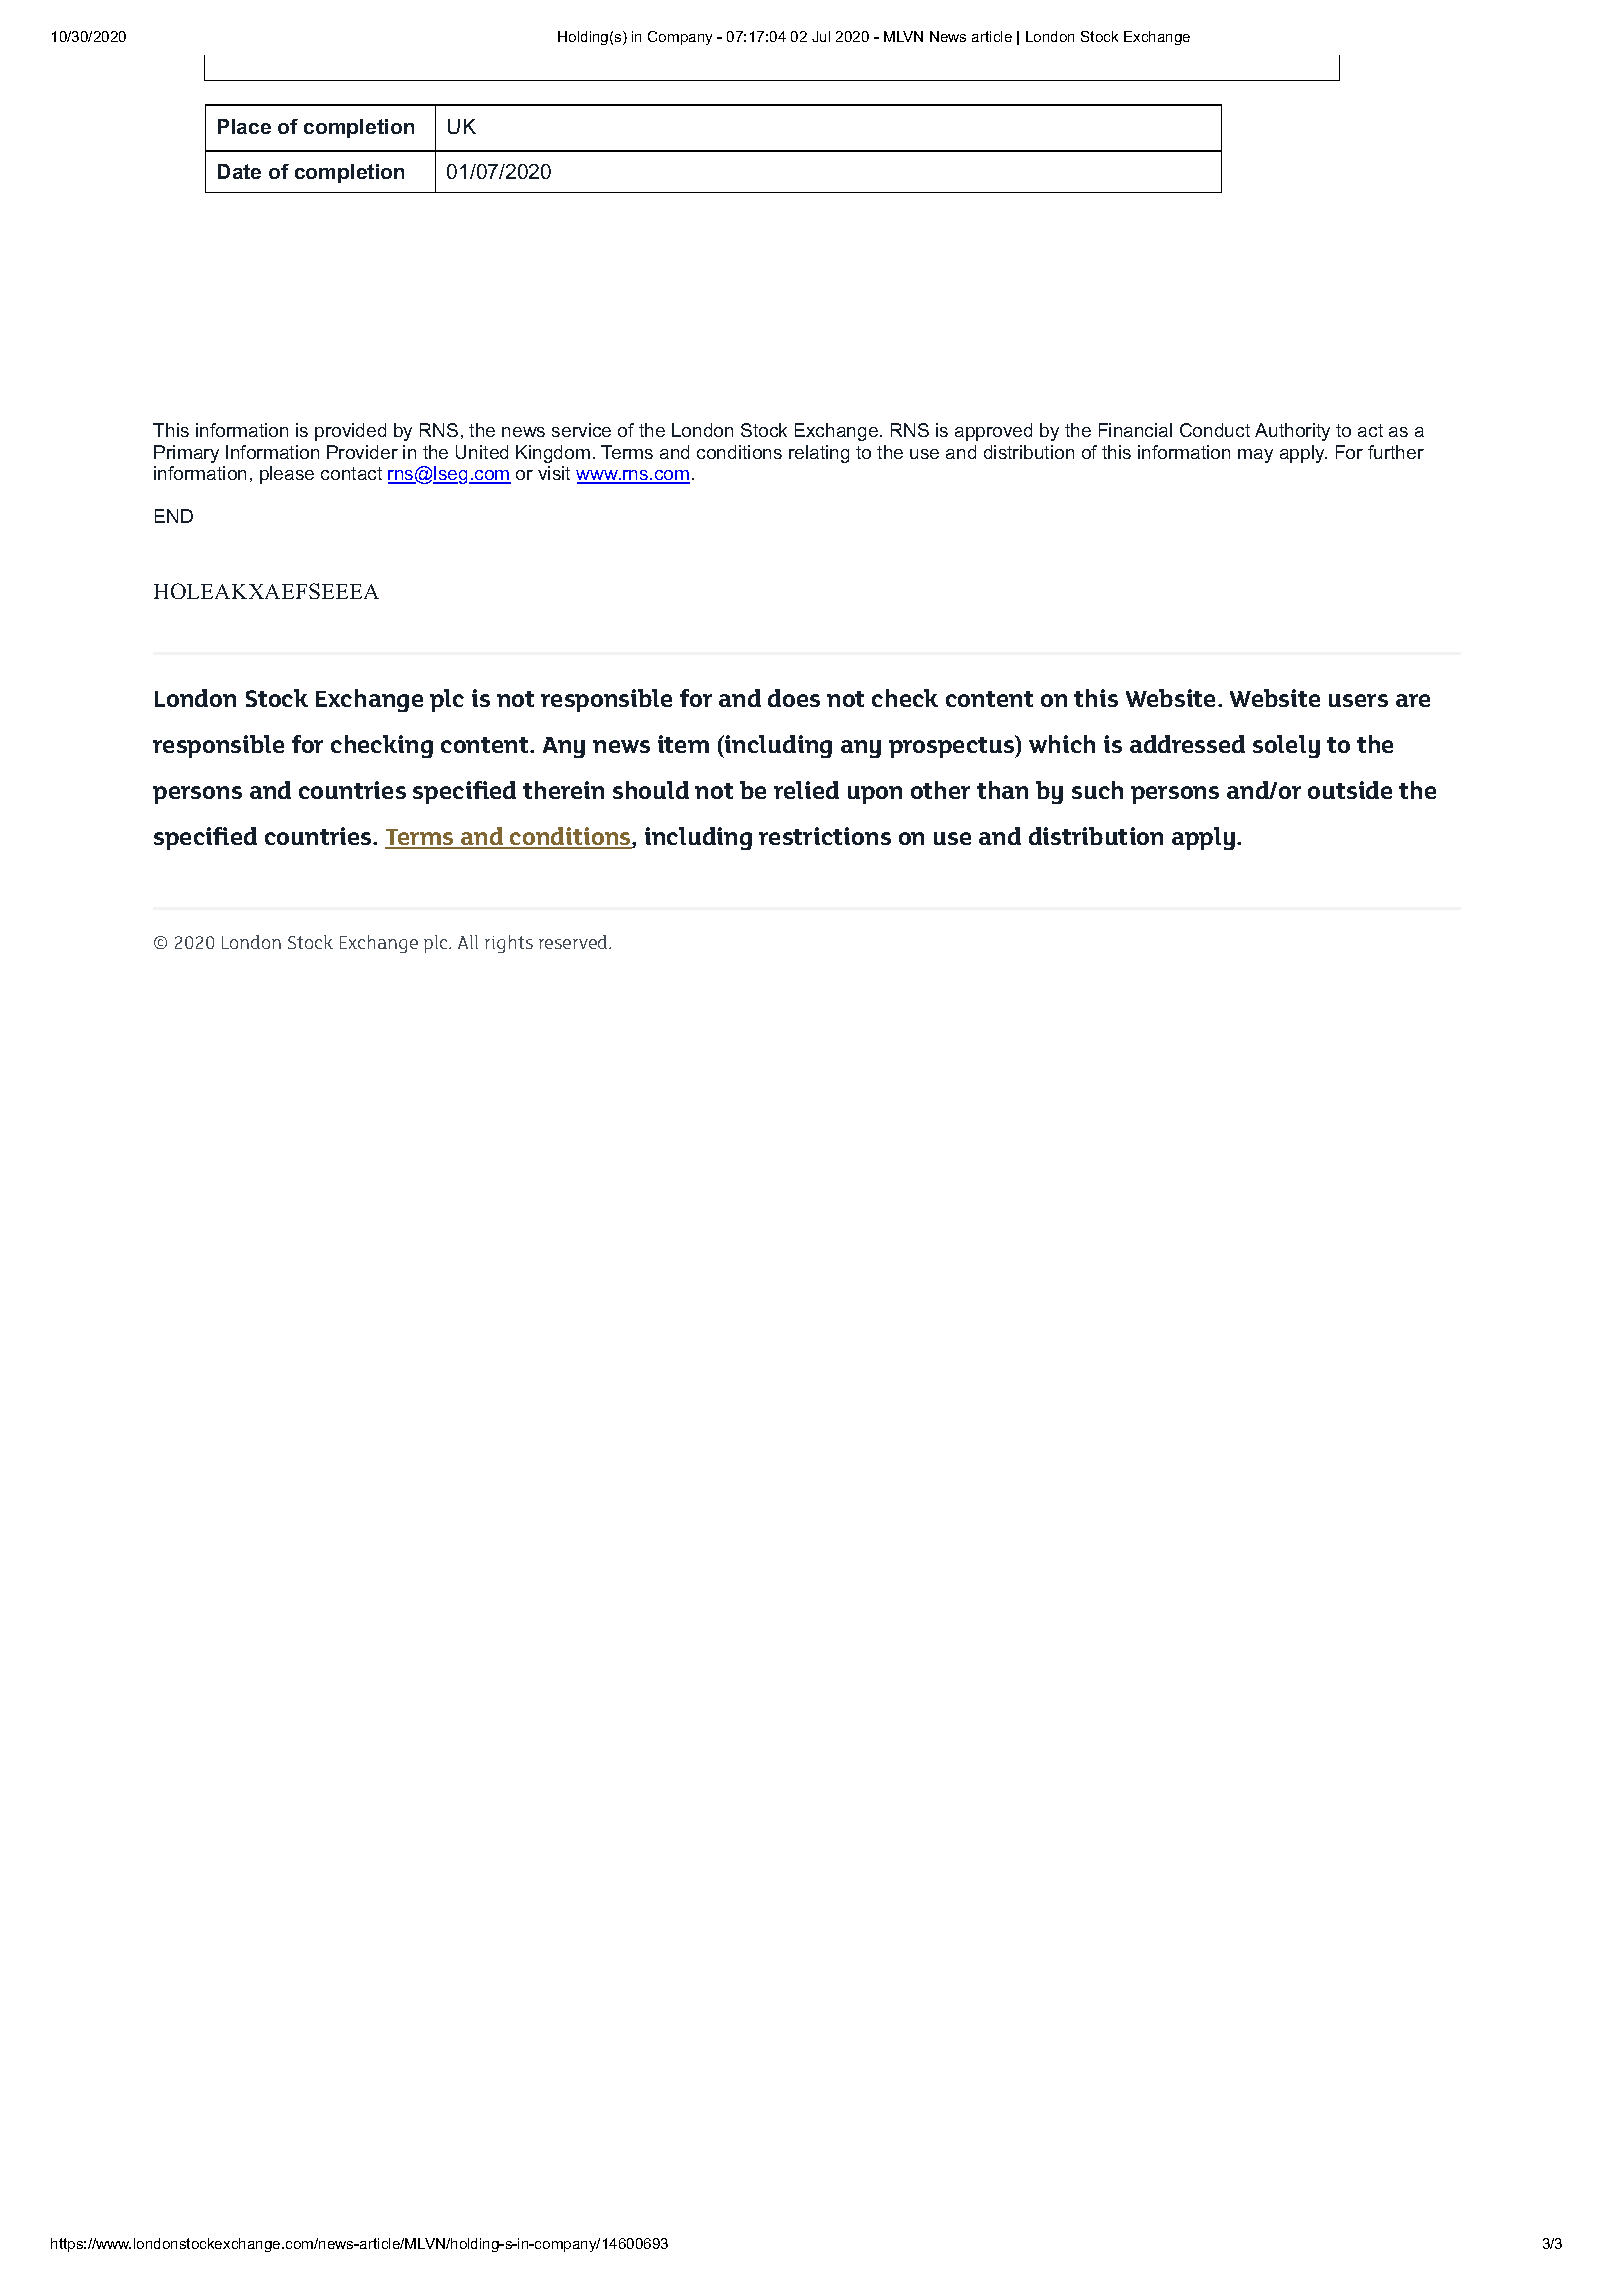  Describe the element at coordinates (821, 36) in the screenshot. I see `Jul` at that location.
